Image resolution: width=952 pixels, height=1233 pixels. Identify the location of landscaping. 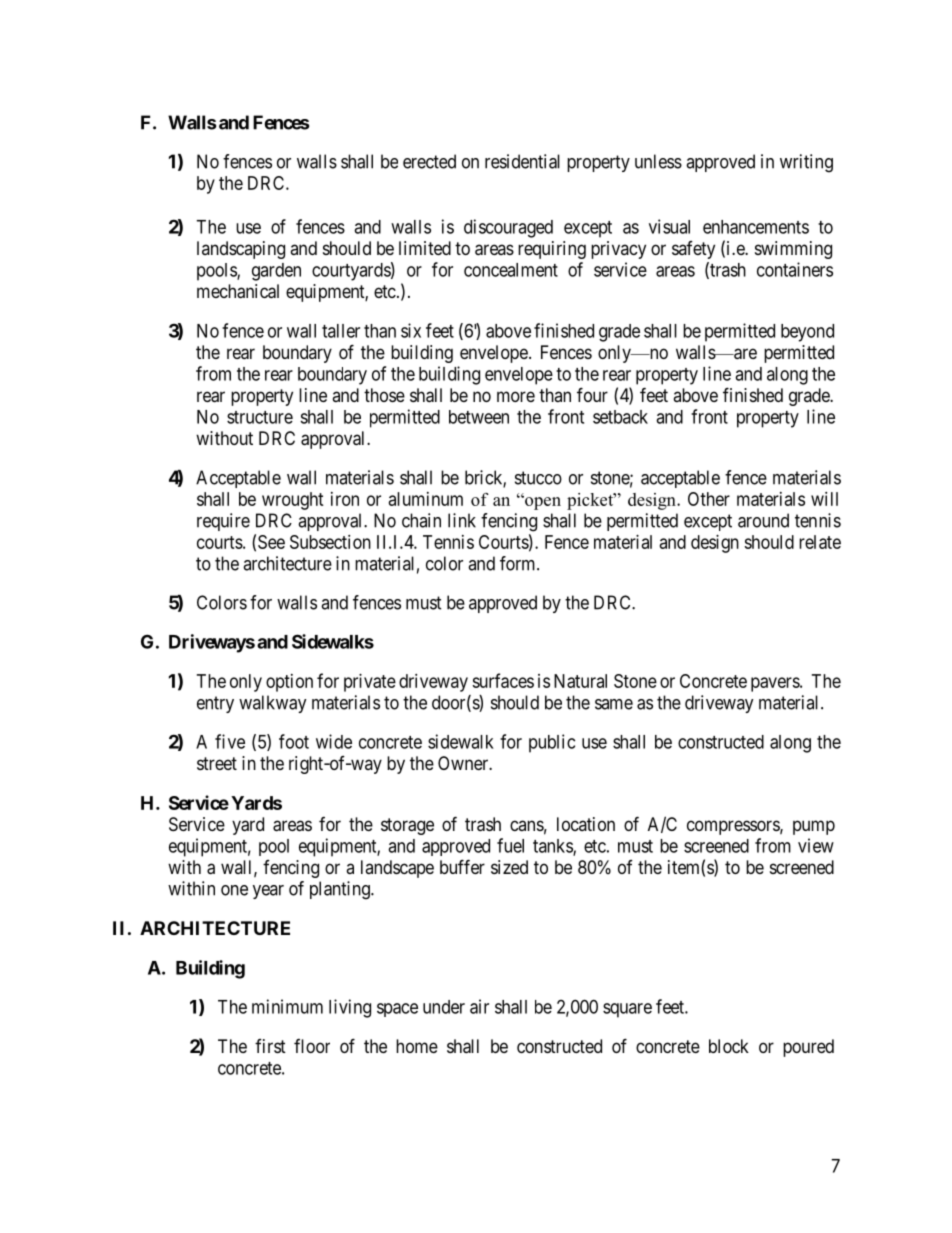
(241, 250).
